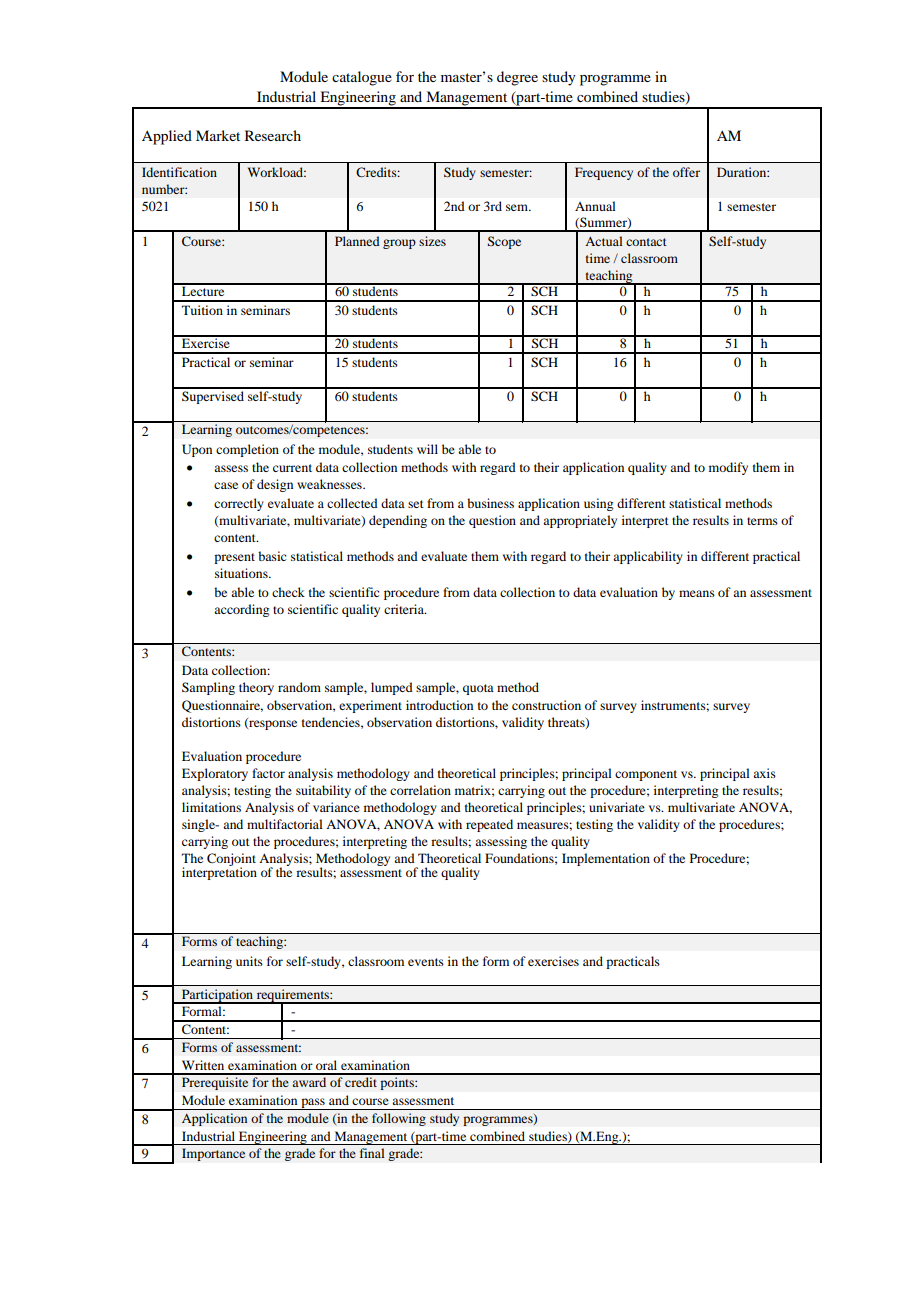  Describe the element at coordinates (213, 1154) in the screenshot. I see `Importance` at that location.
